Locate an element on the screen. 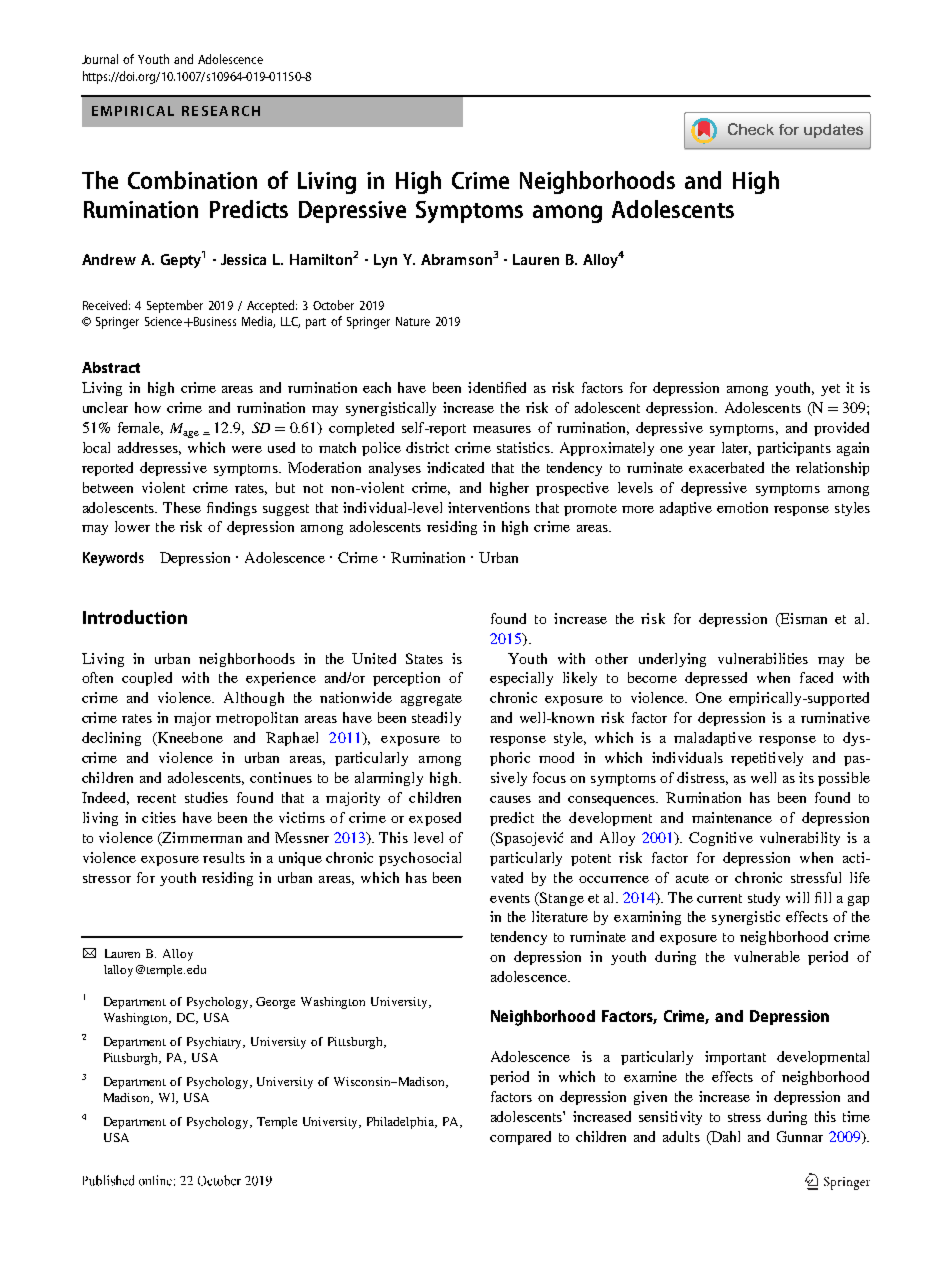 Image resolution: width=952 pixels, height=1265 pixels. compared is located at coordinates (520, 1138).
